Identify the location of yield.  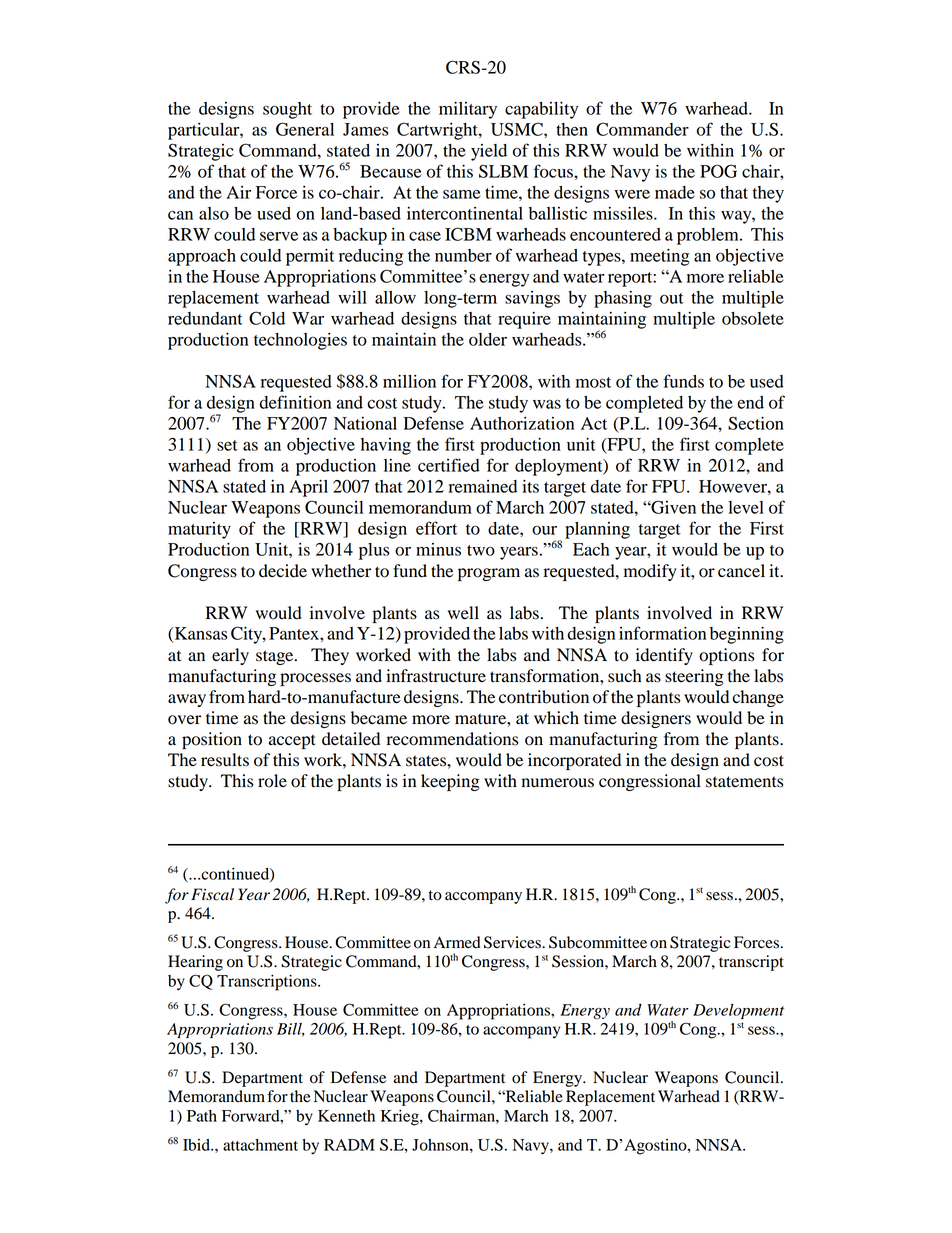
(489, 152).
